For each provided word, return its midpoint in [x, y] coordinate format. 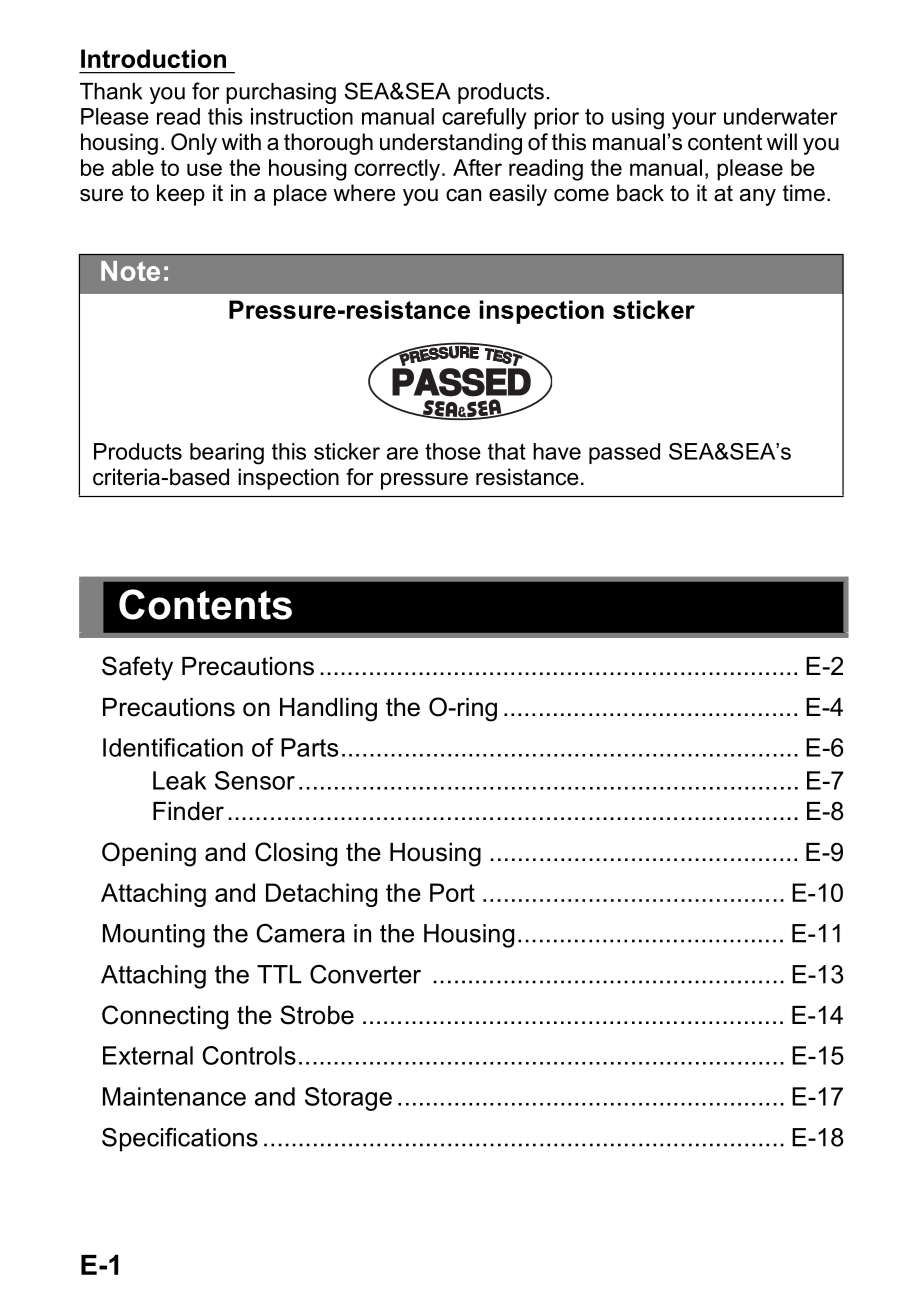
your [694, 121]
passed [624, 453]
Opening [149, 854]
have [557, 451]
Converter [365, 974]
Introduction [153, 58]
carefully [484, 119]
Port [452, 892]
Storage [348, 1099]
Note [130, 271]
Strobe [317, 1015]
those [453, 451]
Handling [328, 710]
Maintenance [174, 1096]
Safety [137, 668]
